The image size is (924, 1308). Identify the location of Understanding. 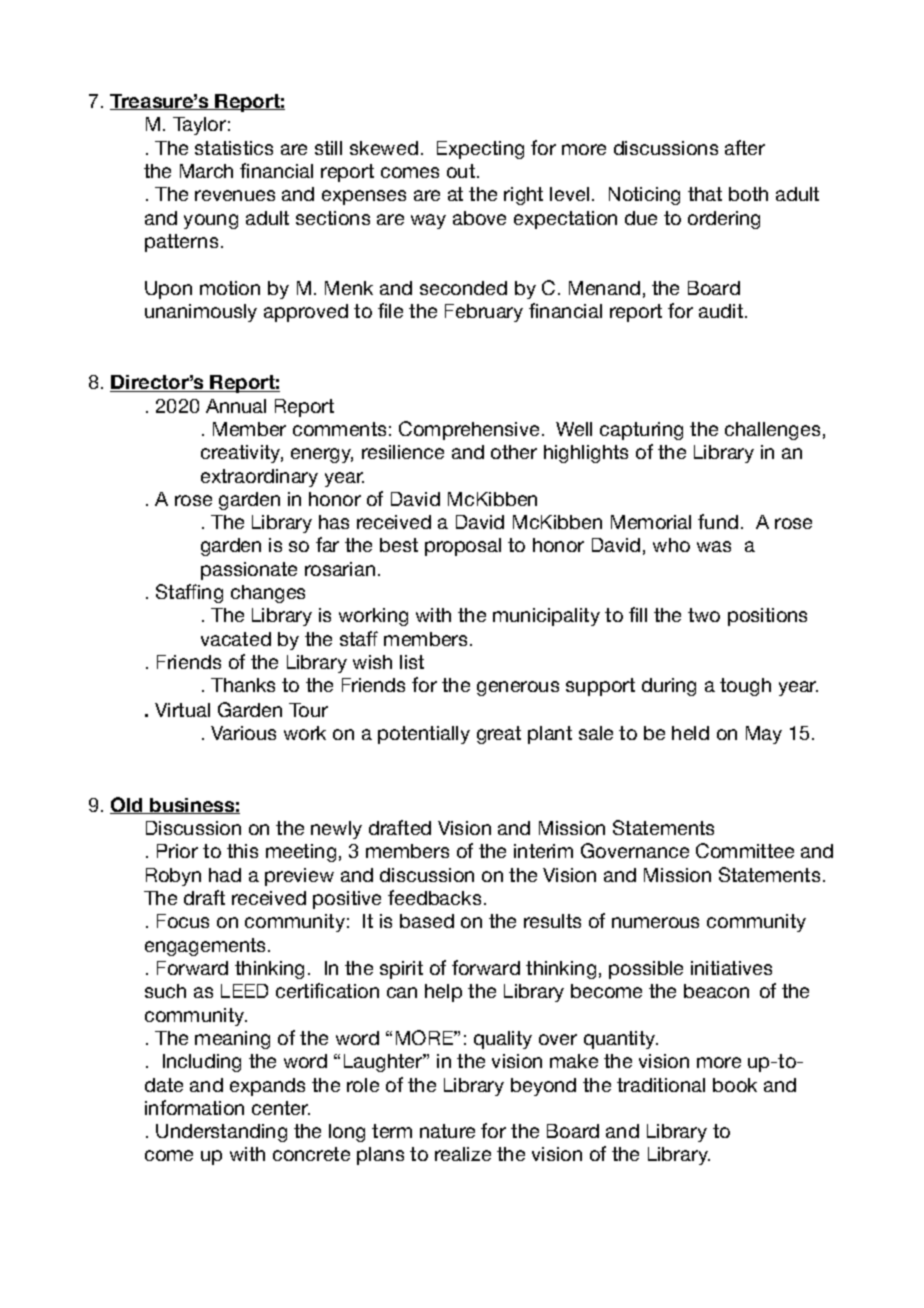
(221, 1133).
